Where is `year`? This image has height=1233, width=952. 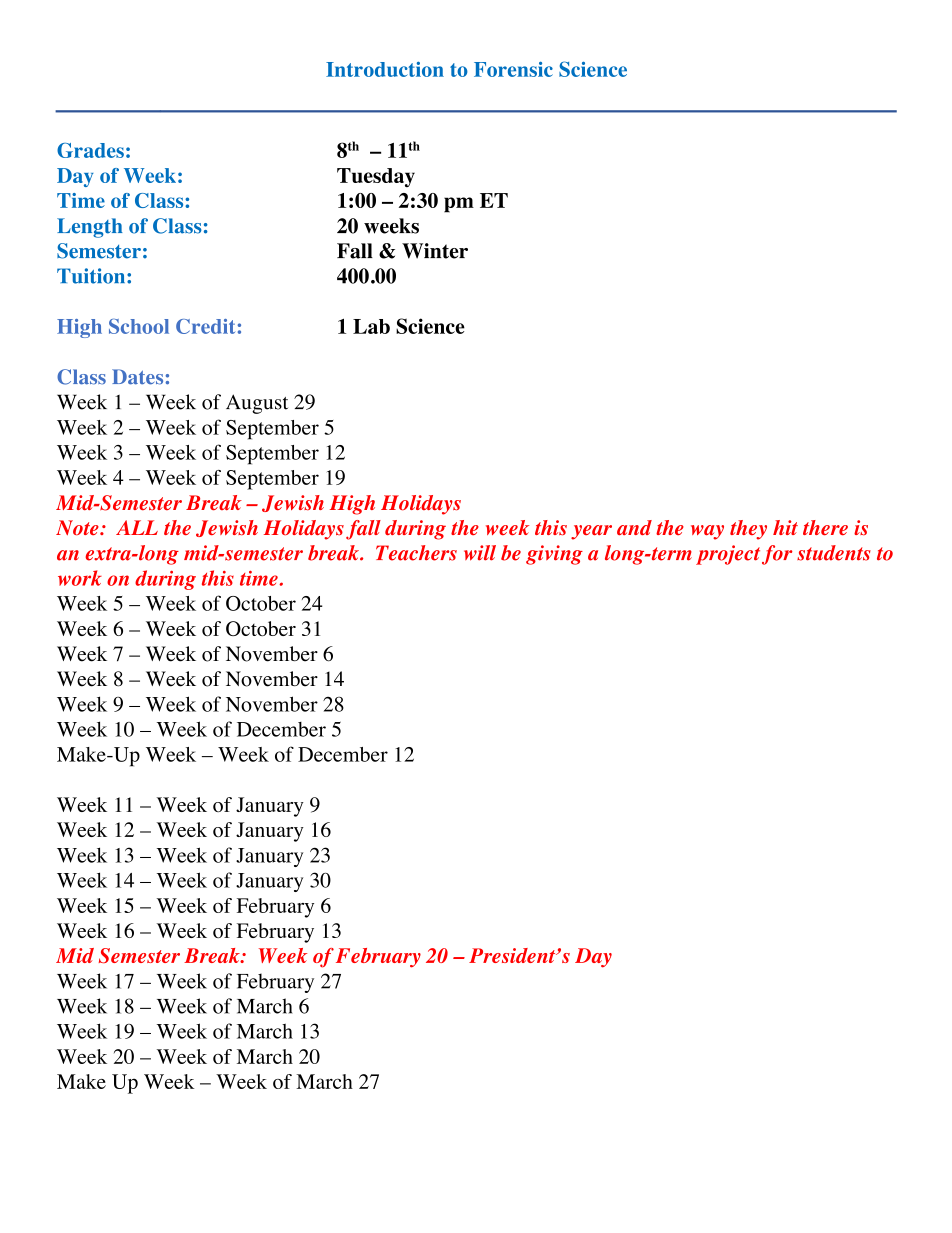 year is located at coordinates (591, 532).
